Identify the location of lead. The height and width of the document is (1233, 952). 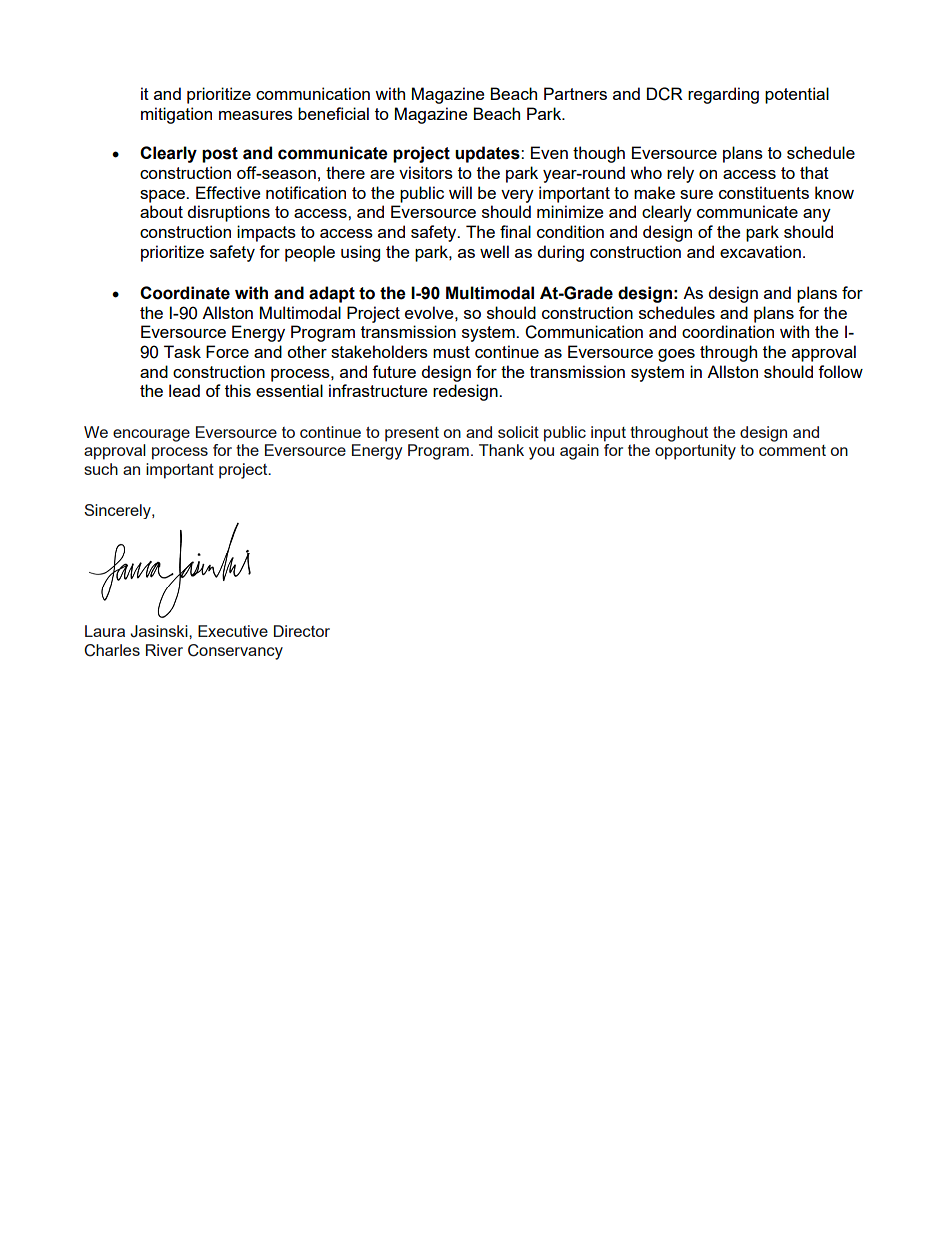
(184, 390).
